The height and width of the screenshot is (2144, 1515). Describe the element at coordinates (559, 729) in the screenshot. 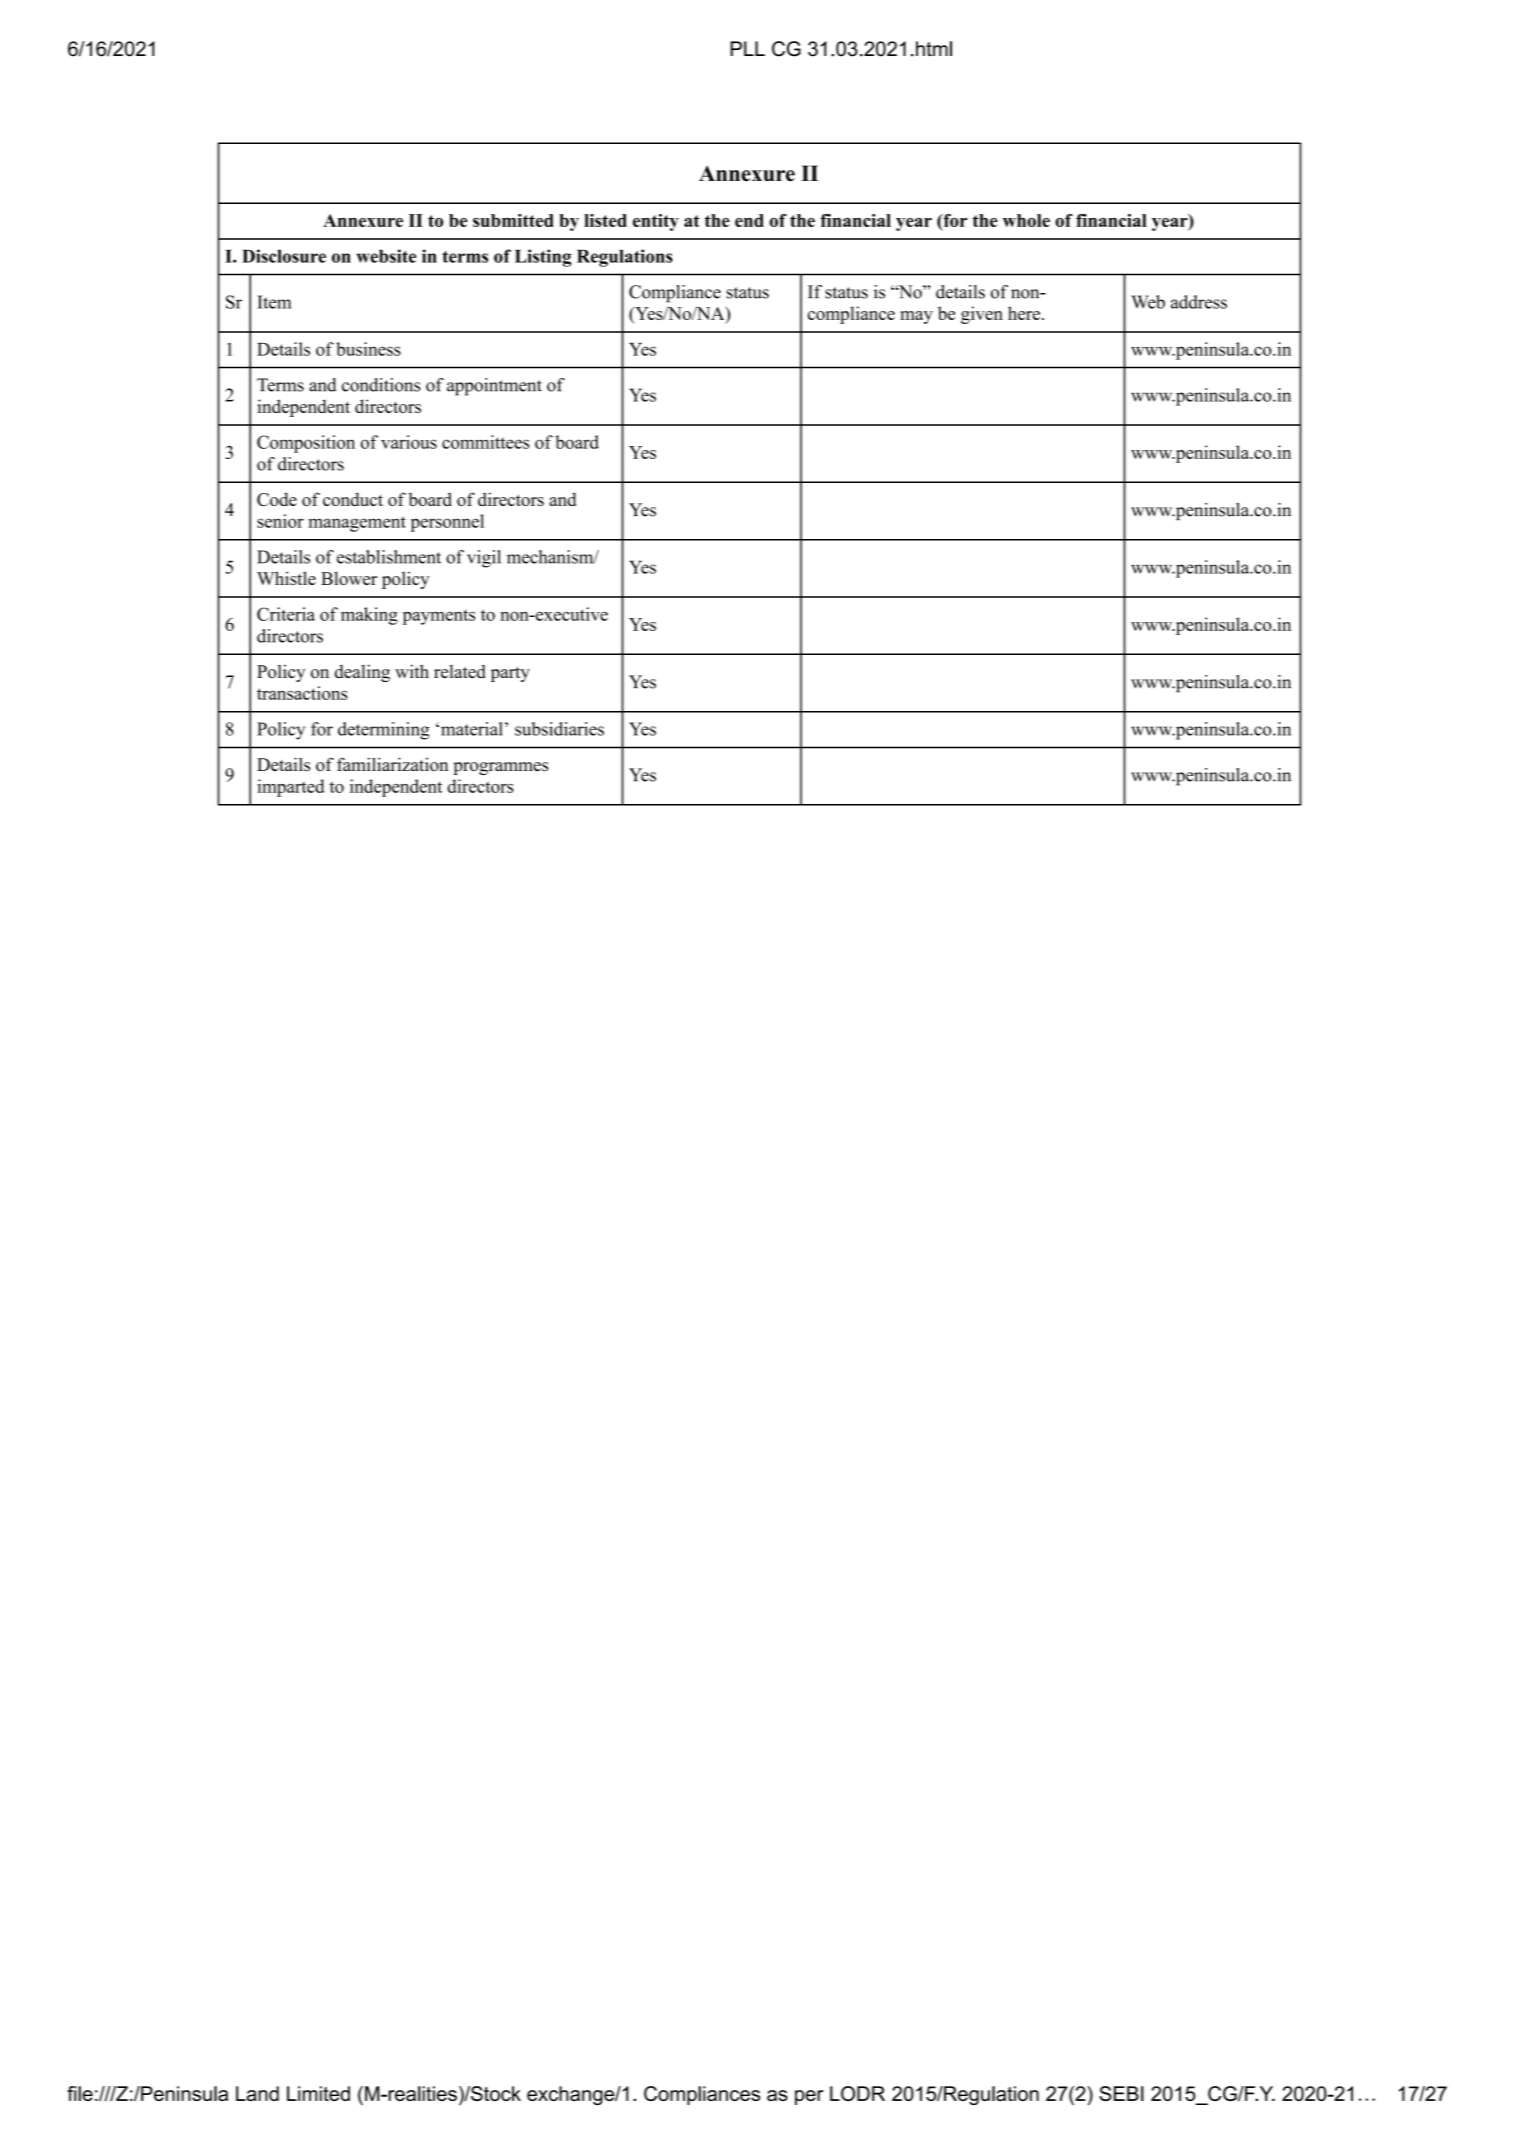

I see `subsidiaries` at that location.
